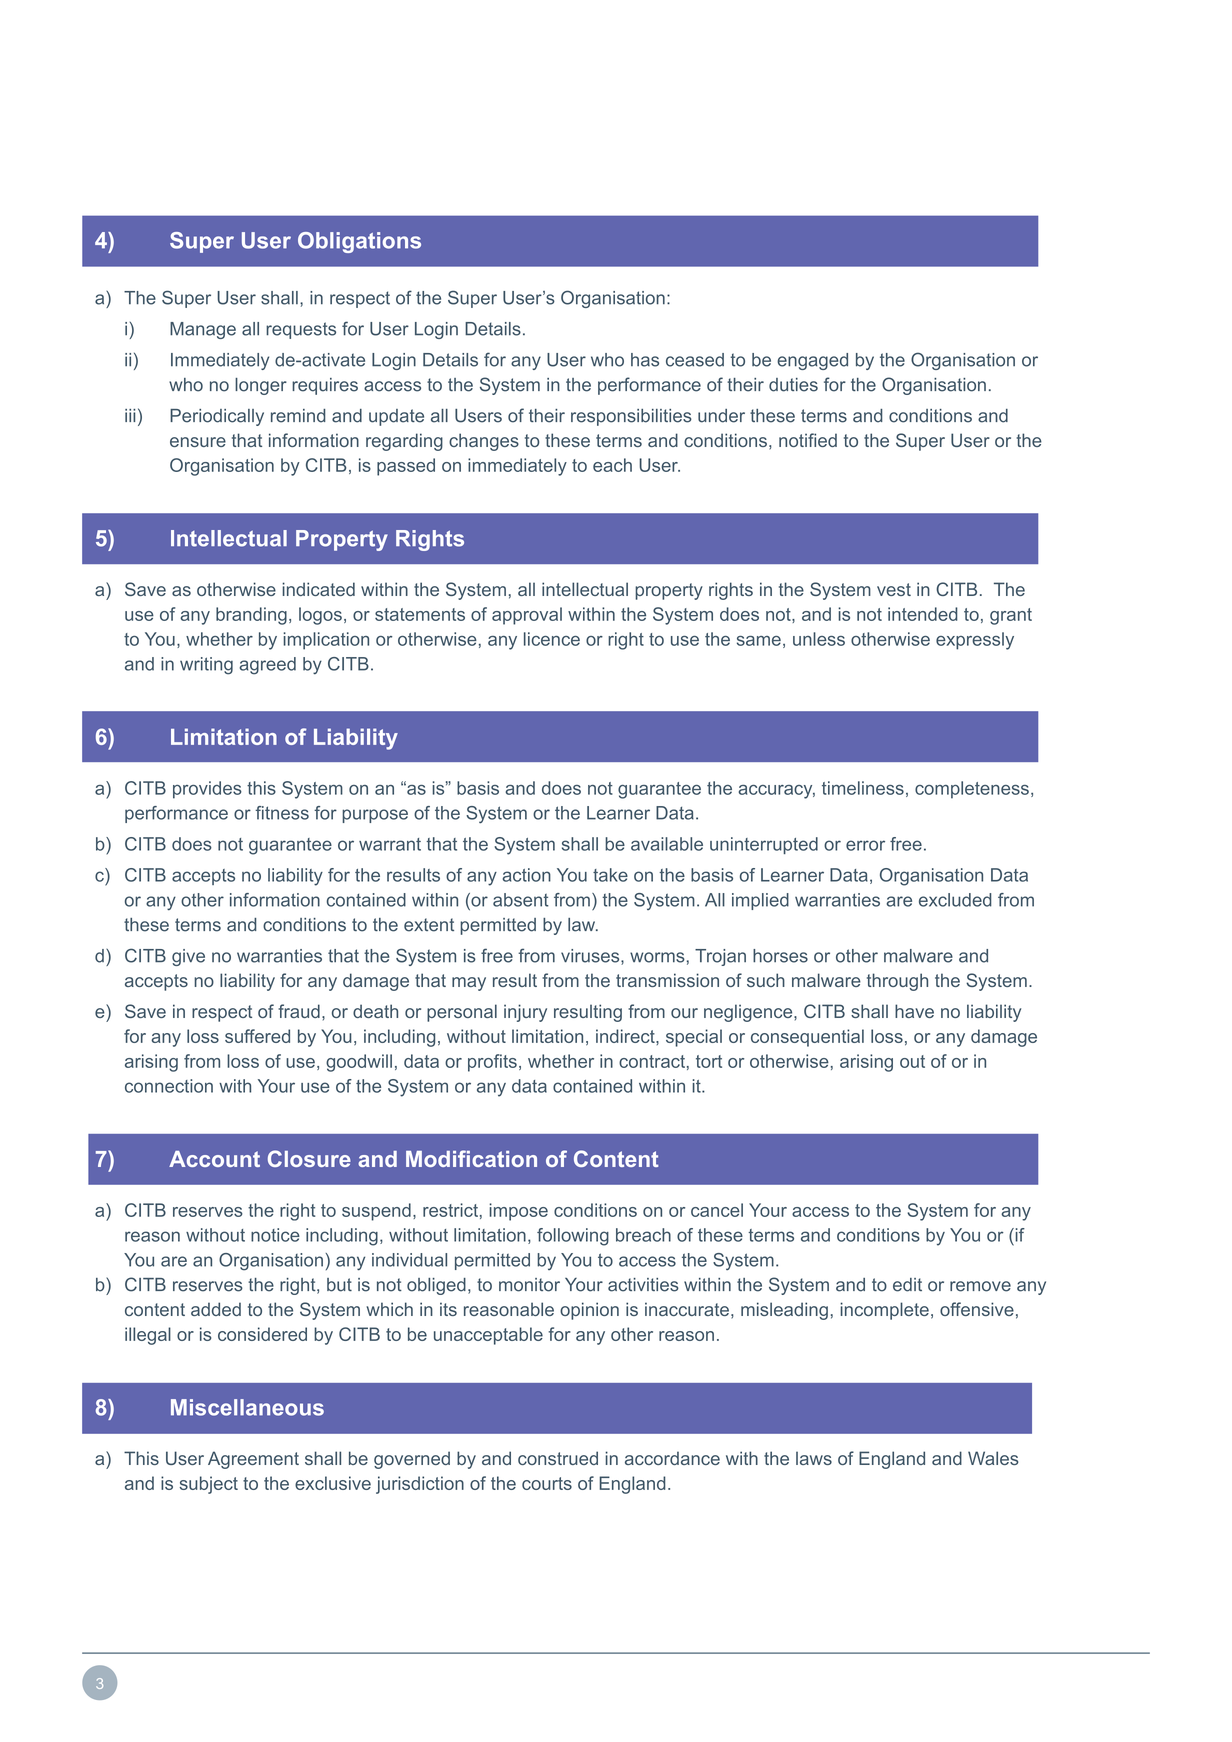 This screenshot has height=1742, width=1232. Describe the element at coordinates (203, 330) in the screenshot. I see `Manage` at that location.
